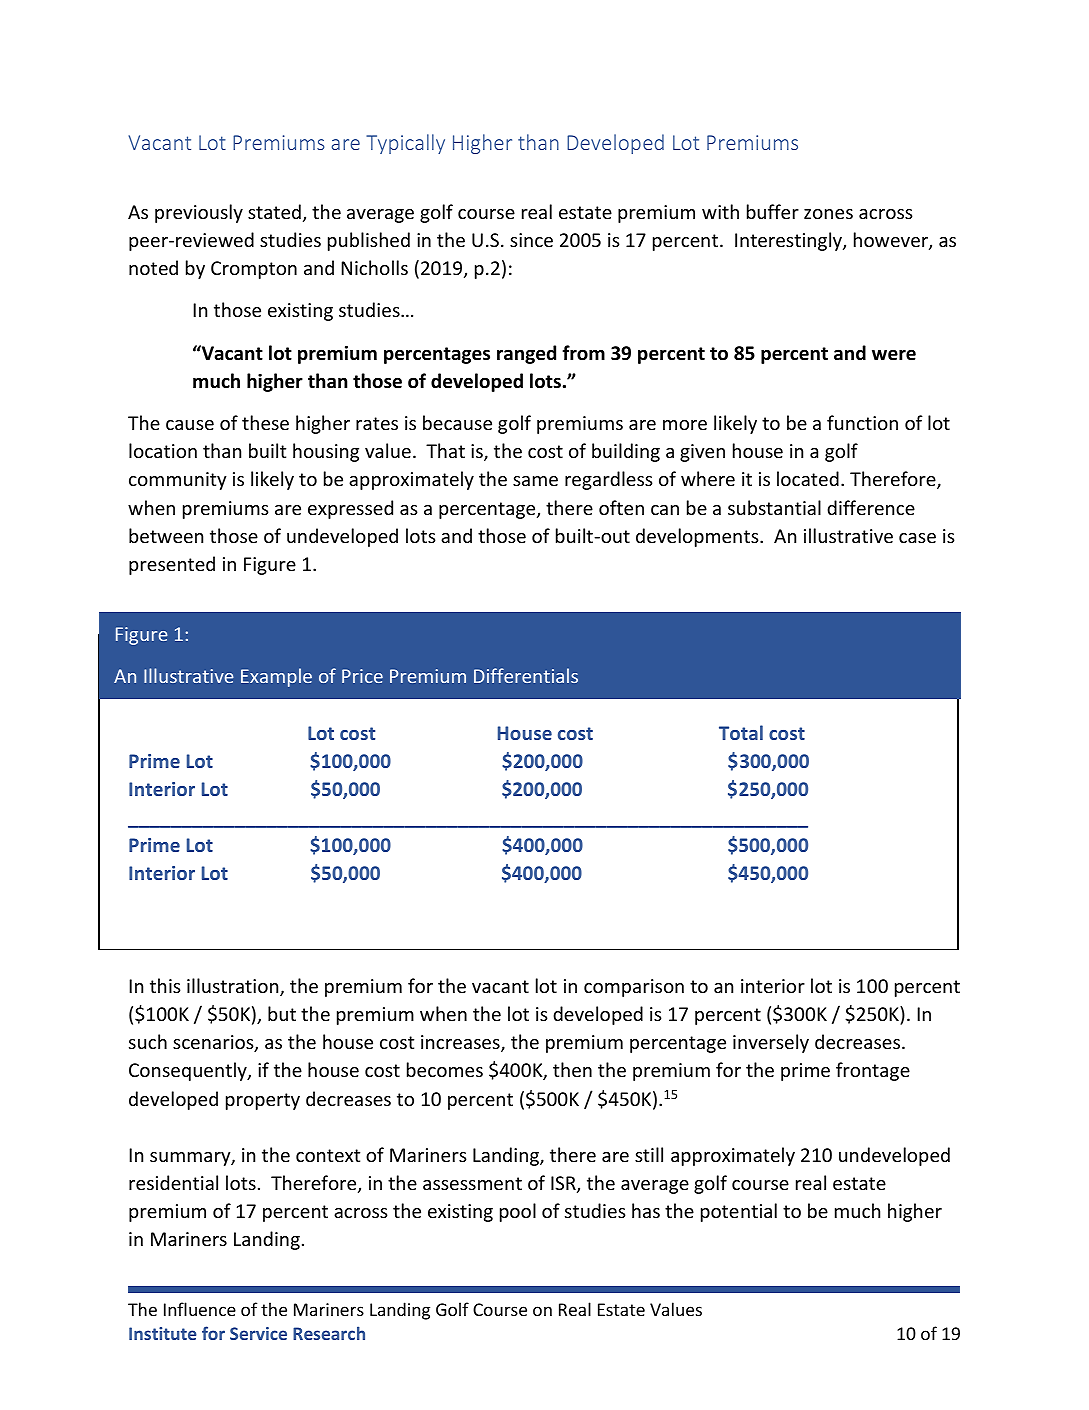  Describe the element at coordinates (518, 1212) in the document. I see `pool` at that location.
